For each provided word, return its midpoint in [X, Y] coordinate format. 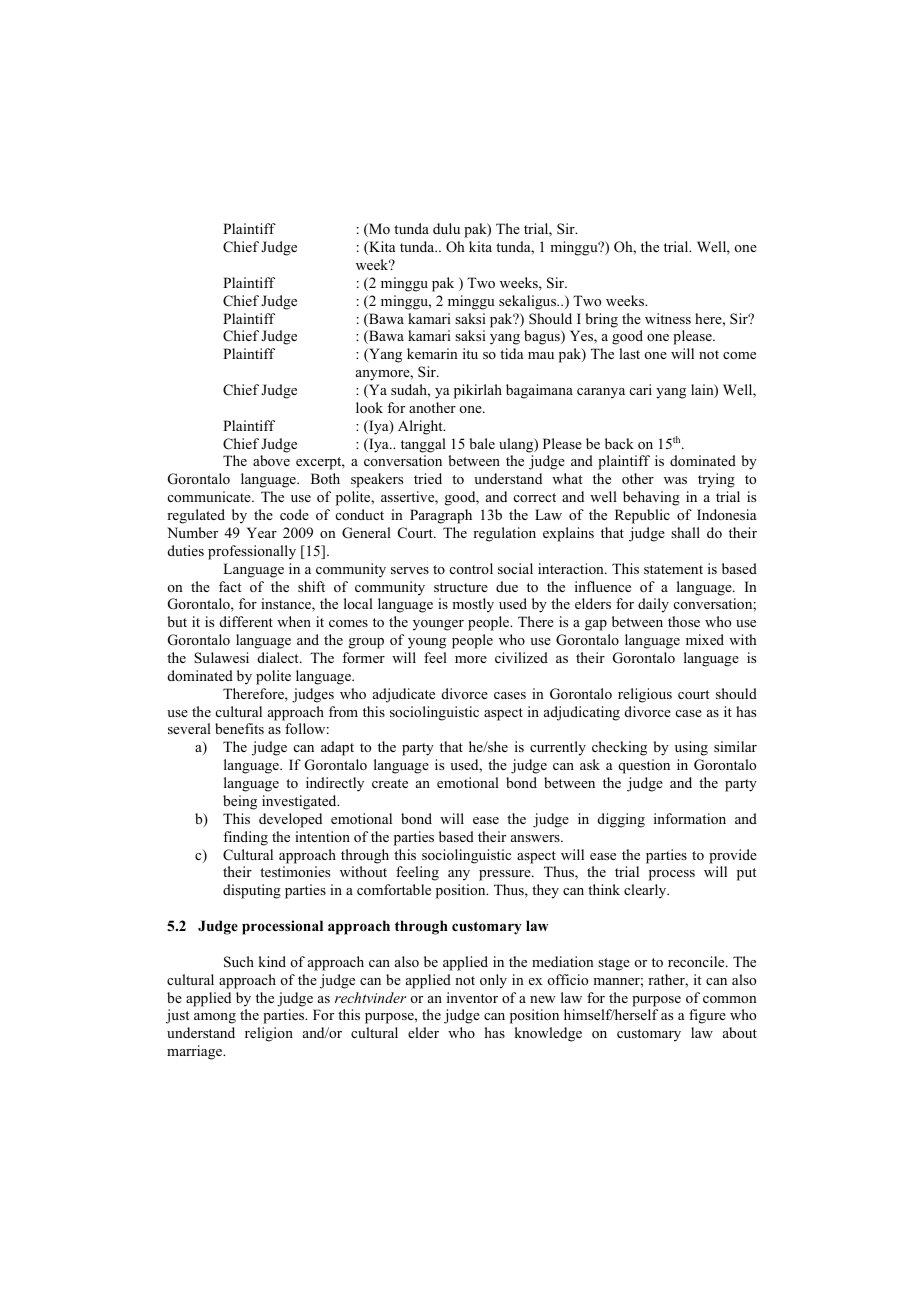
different [246, 621]
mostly [473, 605]
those [684, 621]
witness [668, 318]
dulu [446, 228]
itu [470, 353]
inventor [472, 997]
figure [707, 1016]
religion [269, 1034]
